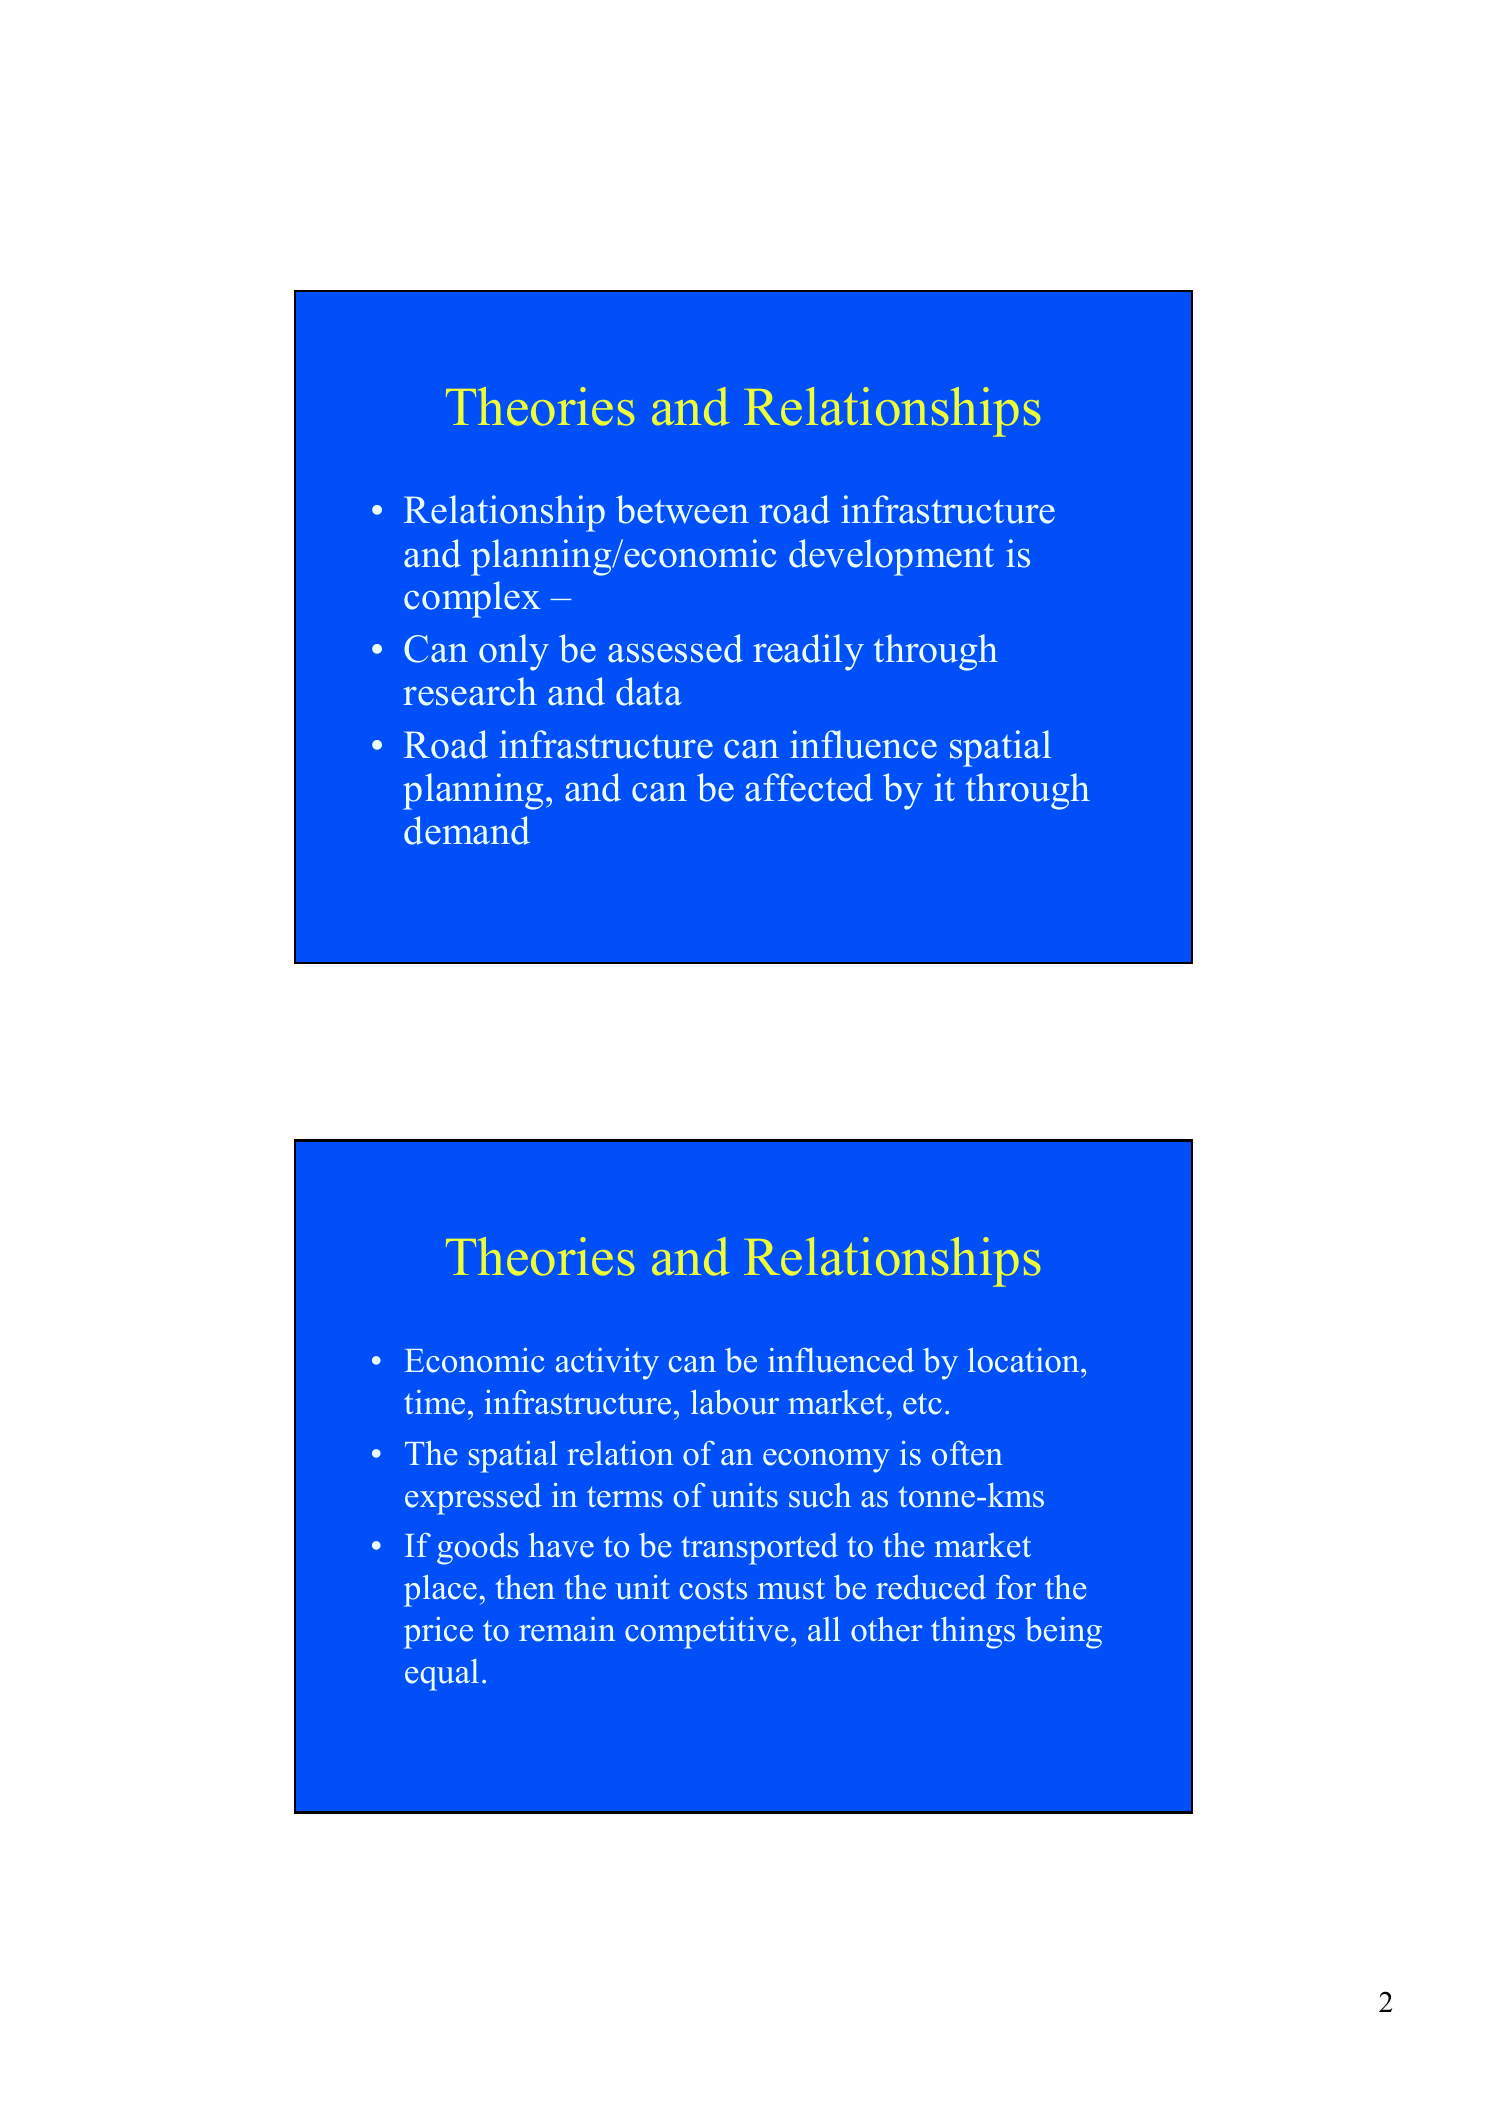 The width and height of the image is (1487, 2104). I want to click on between, so click(682, 509).
